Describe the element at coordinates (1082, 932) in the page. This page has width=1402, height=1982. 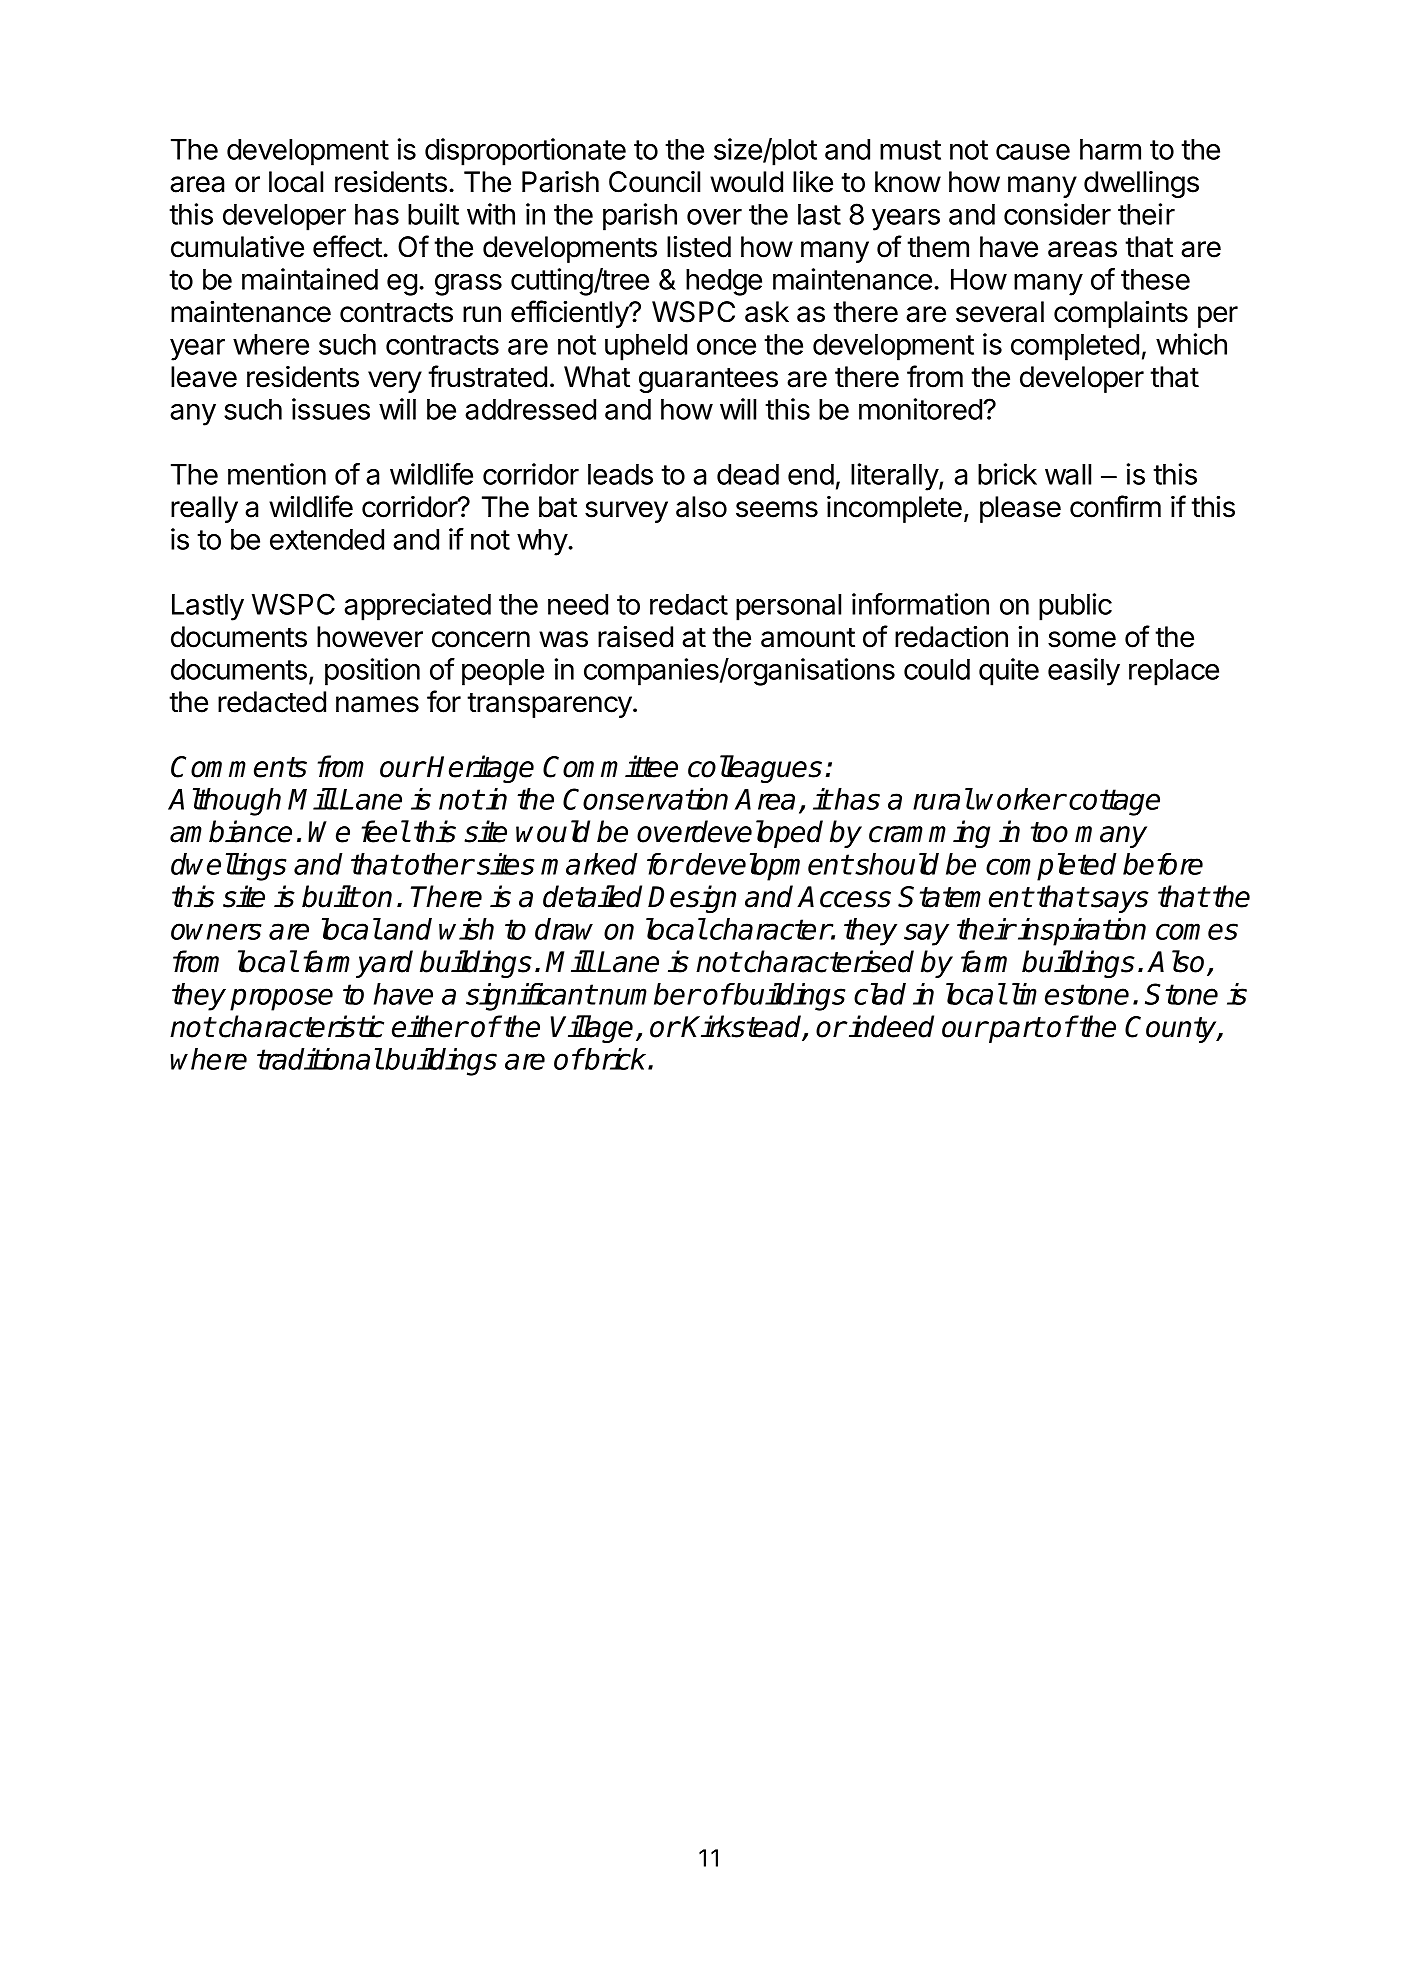
I see `inspiration` at that location.
